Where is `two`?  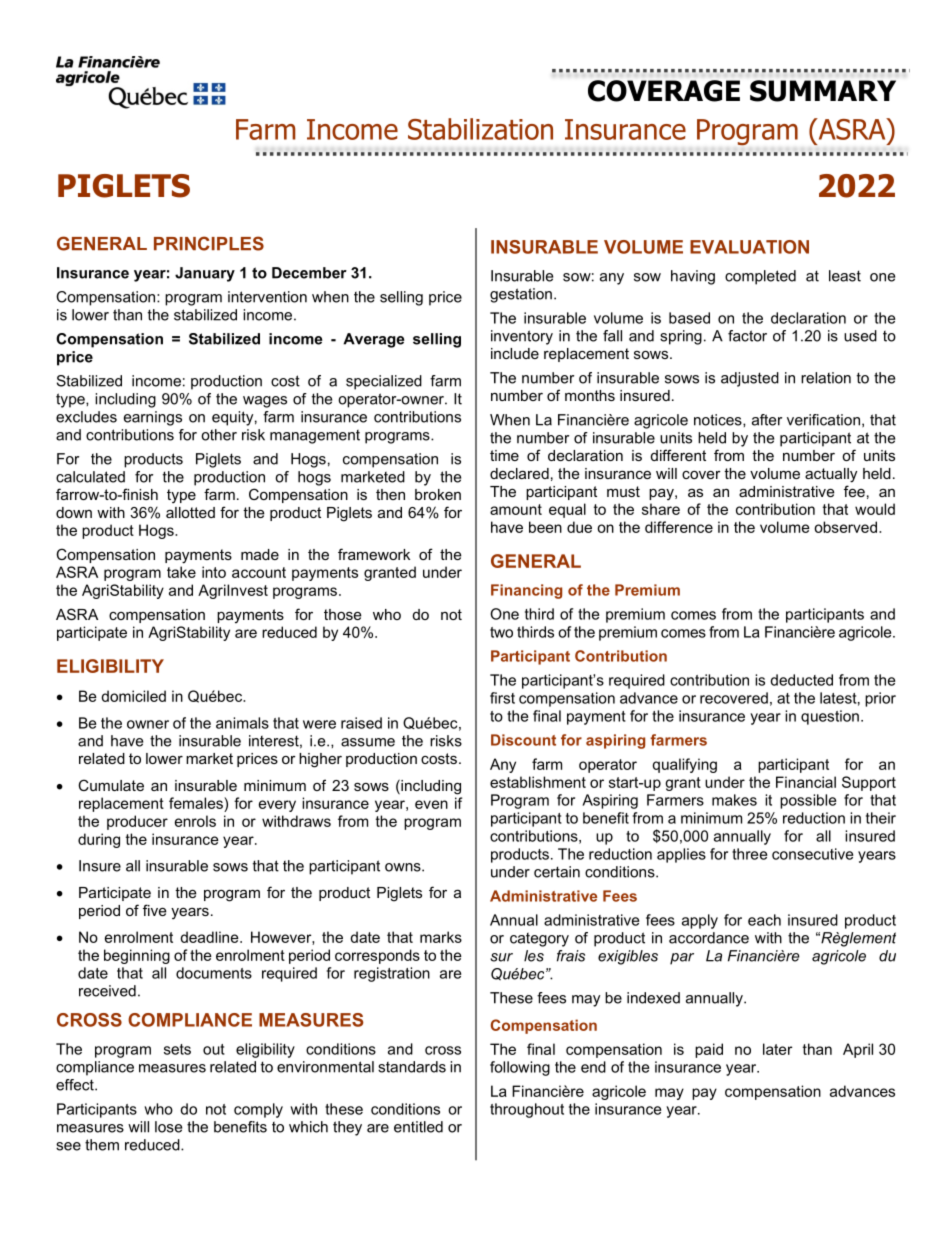 two is located at coordinates (501, 632).
